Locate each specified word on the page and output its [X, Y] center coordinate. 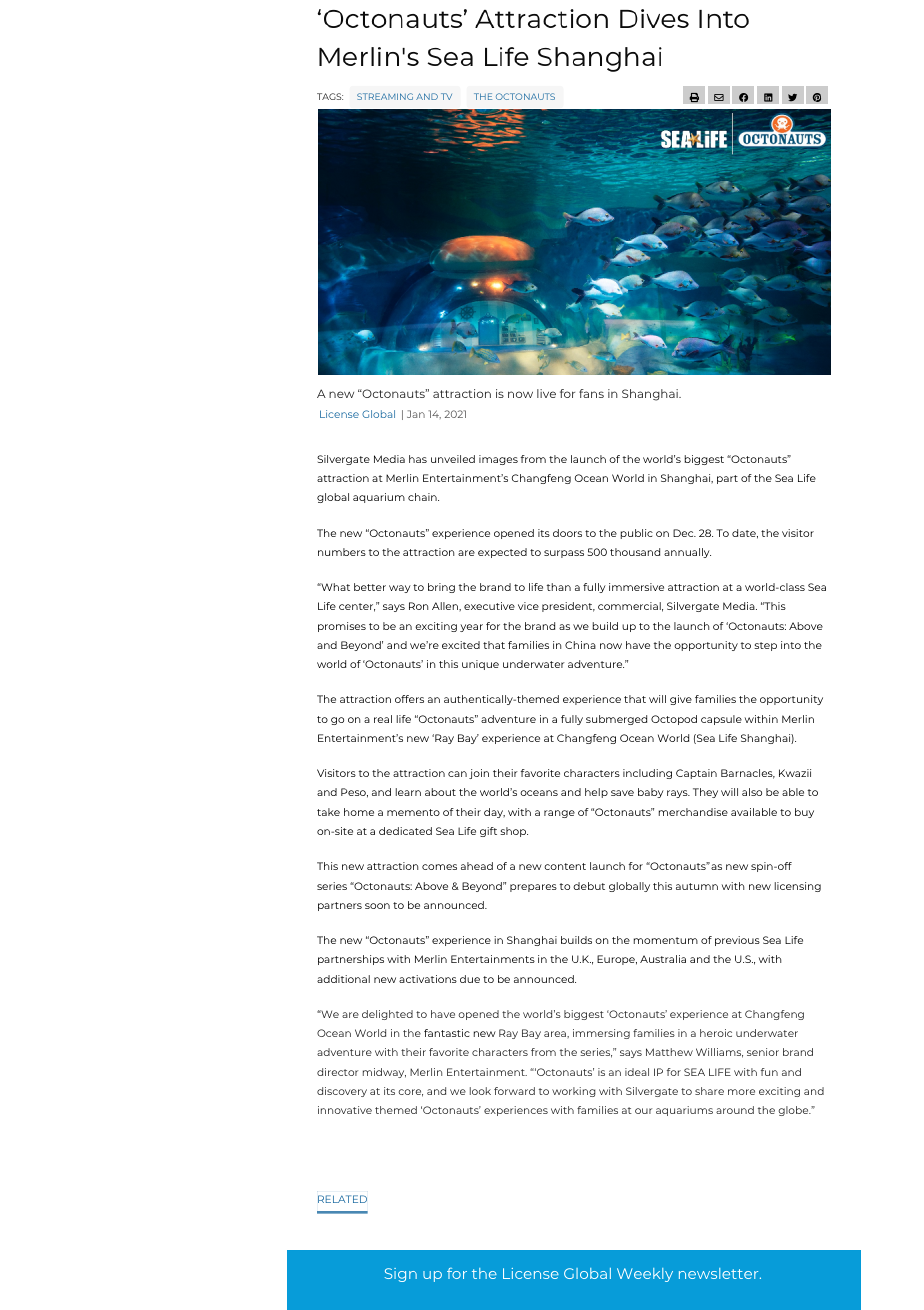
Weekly [645, 1275]
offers [409, 699]
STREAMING [385, 96]
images [498, 460]
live [546, 393]
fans [591, 393]
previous [737, 941]
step [765, 646]
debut [589, 886]
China [580, 645]
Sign [401, 1275]
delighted [387, 1015]
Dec [684, 533]
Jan [416, 414]
